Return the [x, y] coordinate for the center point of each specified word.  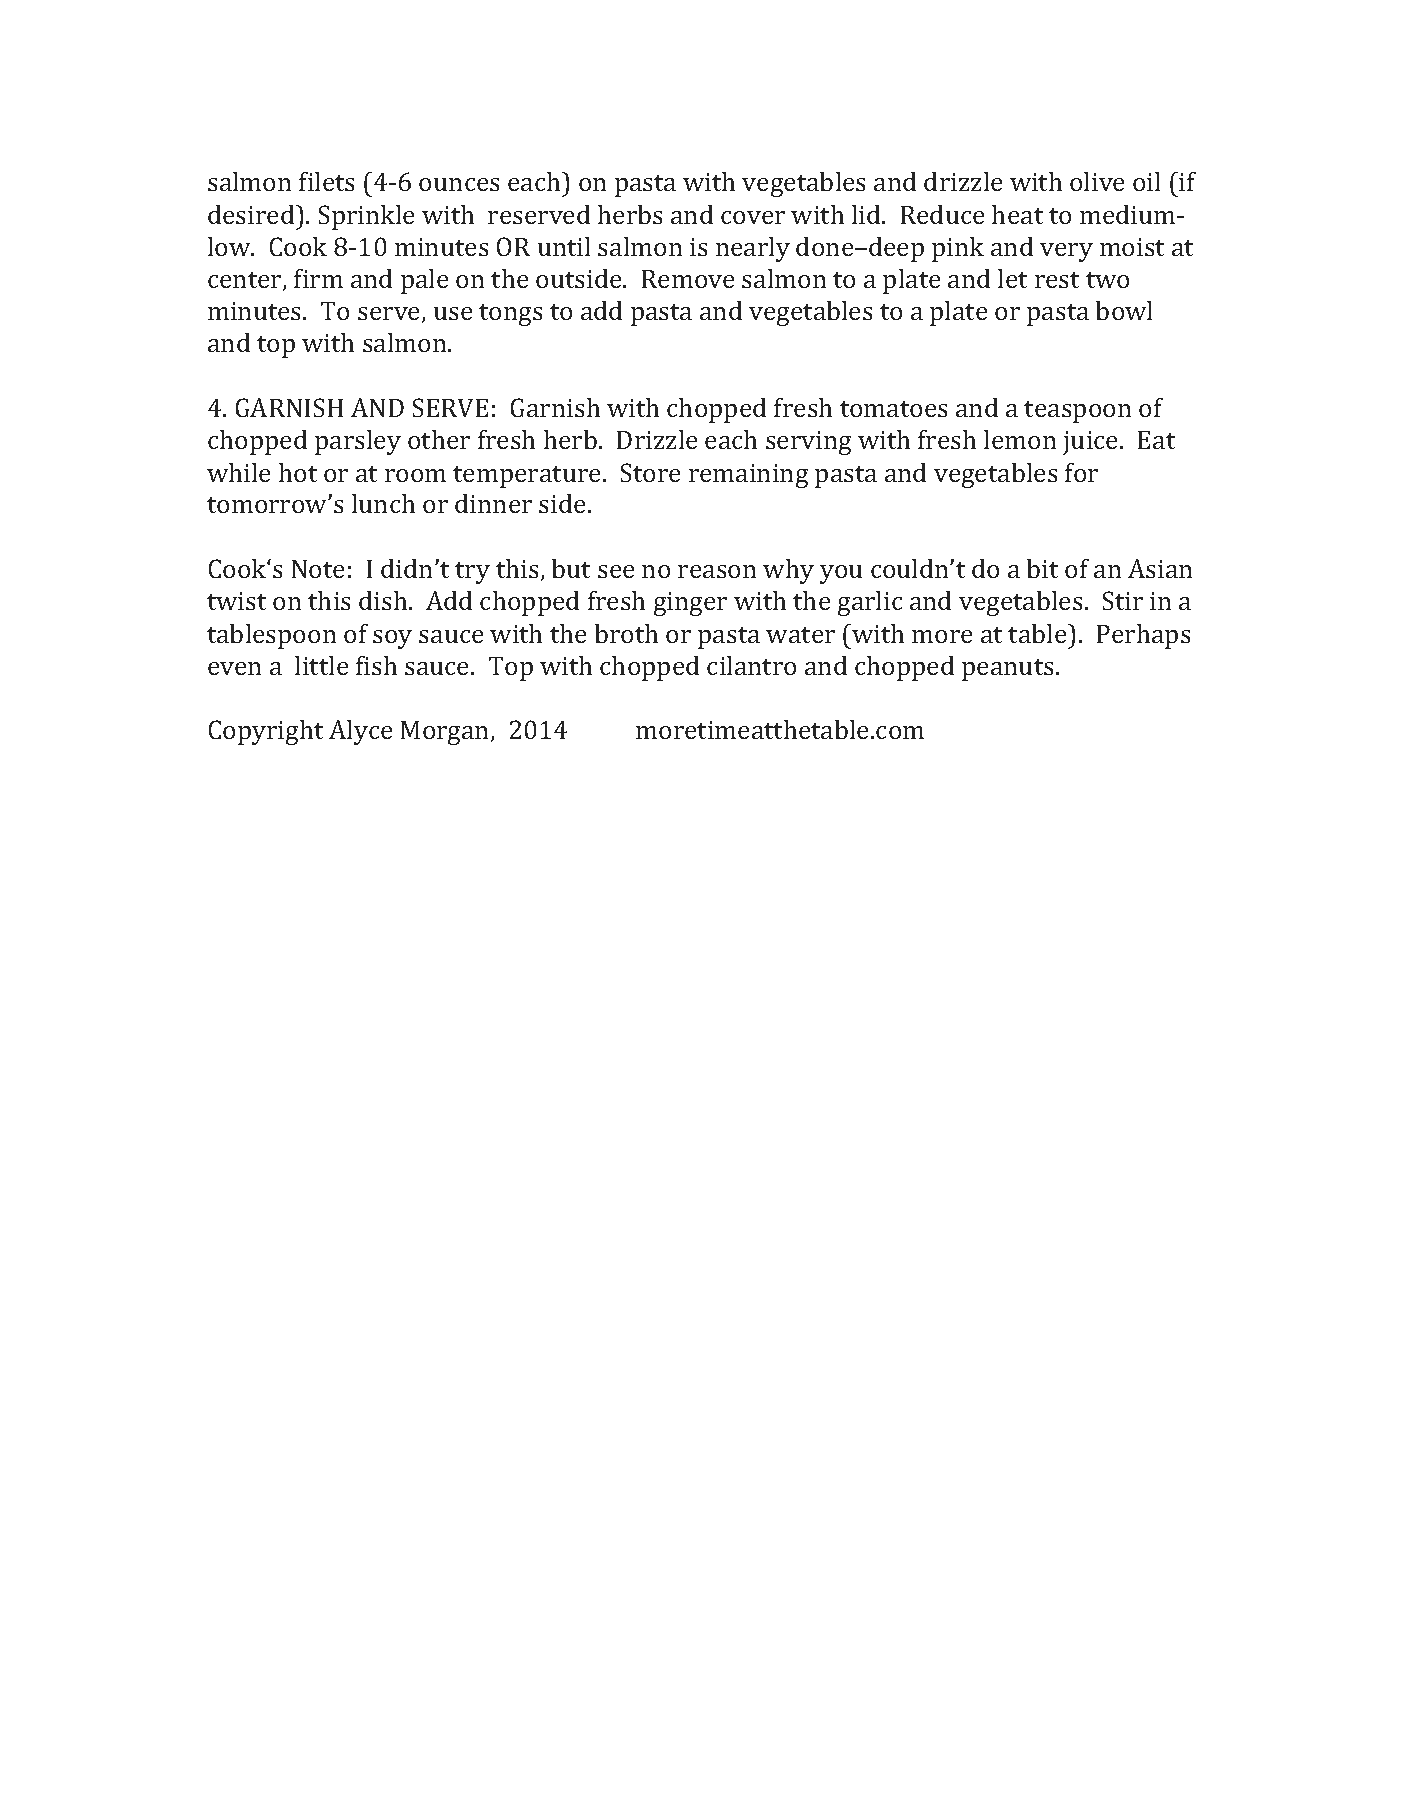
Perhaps [1143, 636]
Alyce [360, 732]
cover [753, 217]
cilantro [751, 665]
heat [1017, 214]
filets [326, 181]
